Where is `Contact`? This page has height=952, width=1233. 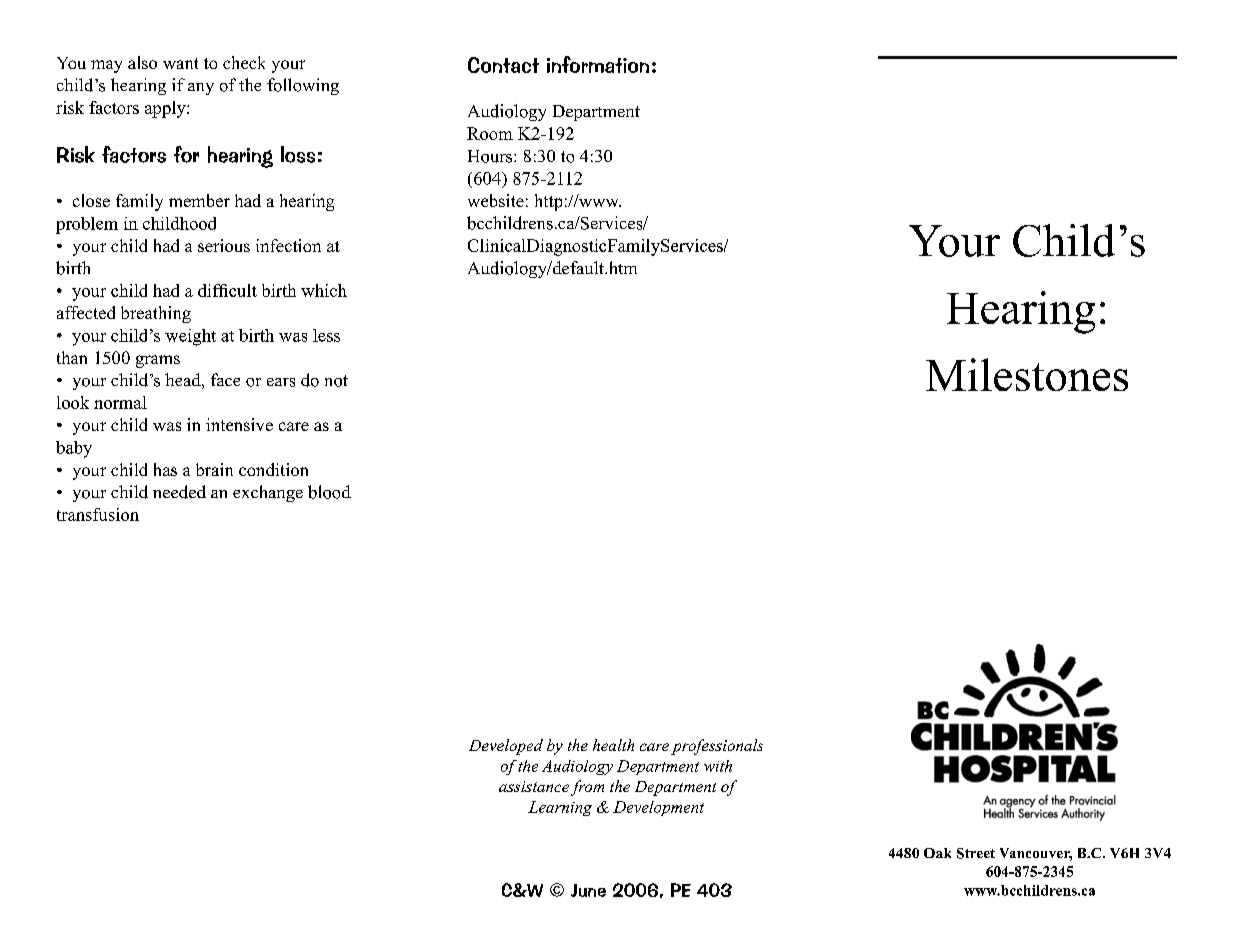 Contact is located at coordinates (503, 65).
